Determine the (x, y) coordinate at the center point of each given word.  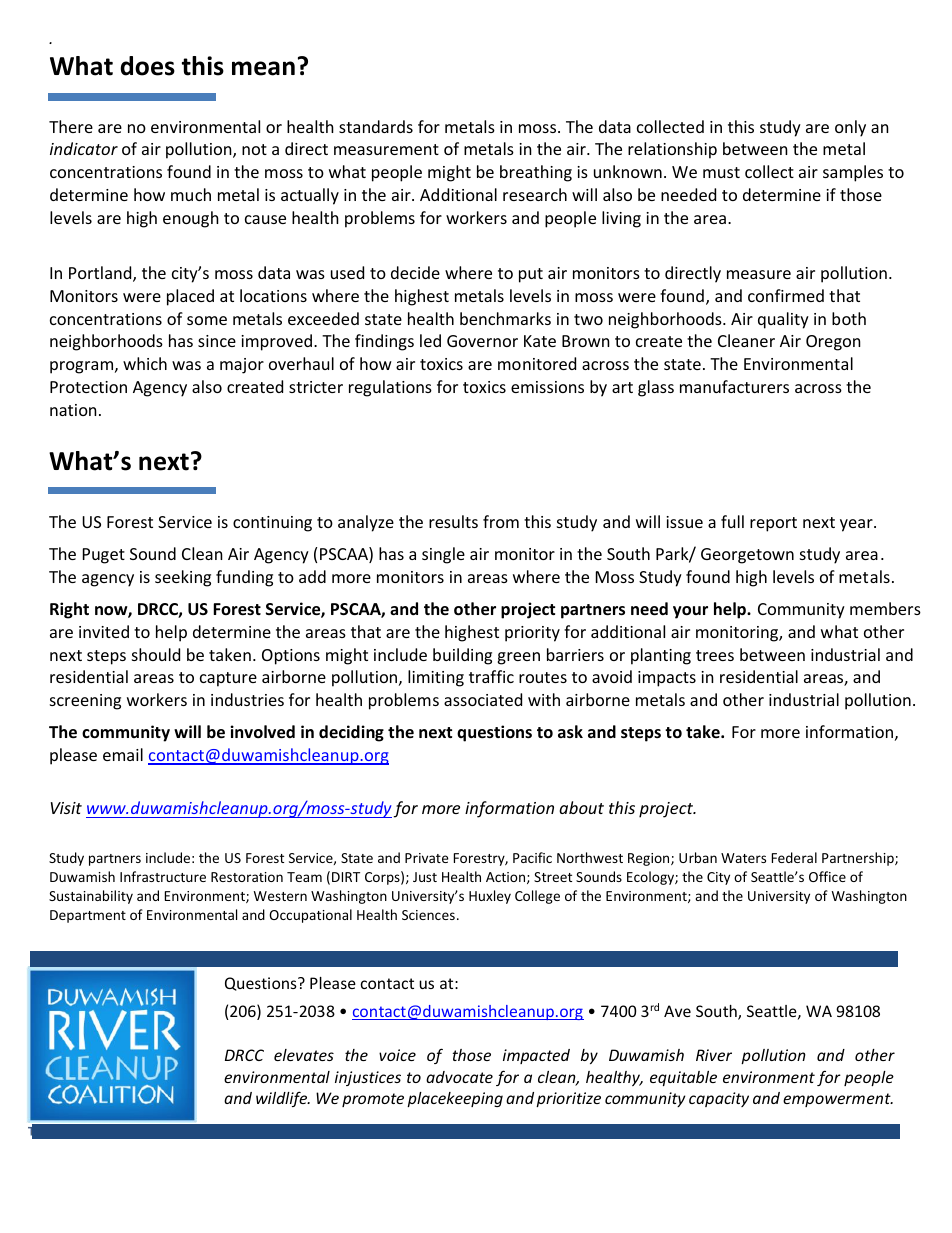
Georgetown (747, 556)
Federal (794, 857)
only (850, 128)
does (147, 66)
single (443, 555)
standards (376, 126)
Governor (482, 341)
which (145, 363)
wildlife (283, 1099)
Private (427, 858)
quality (783, 320)
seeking (183, 578)
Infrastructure (163, 876)
